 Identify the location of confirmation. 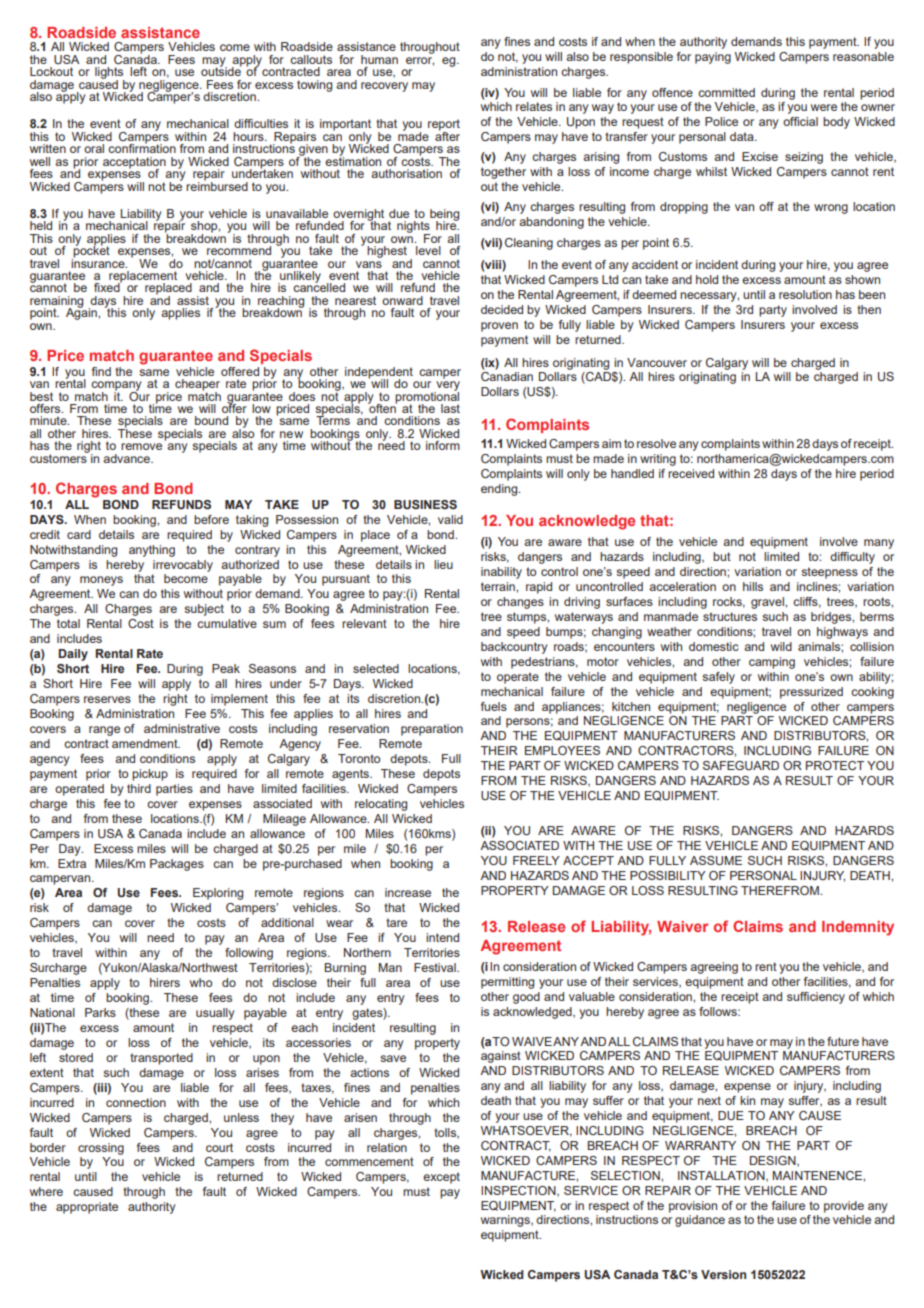
(142, 147).
